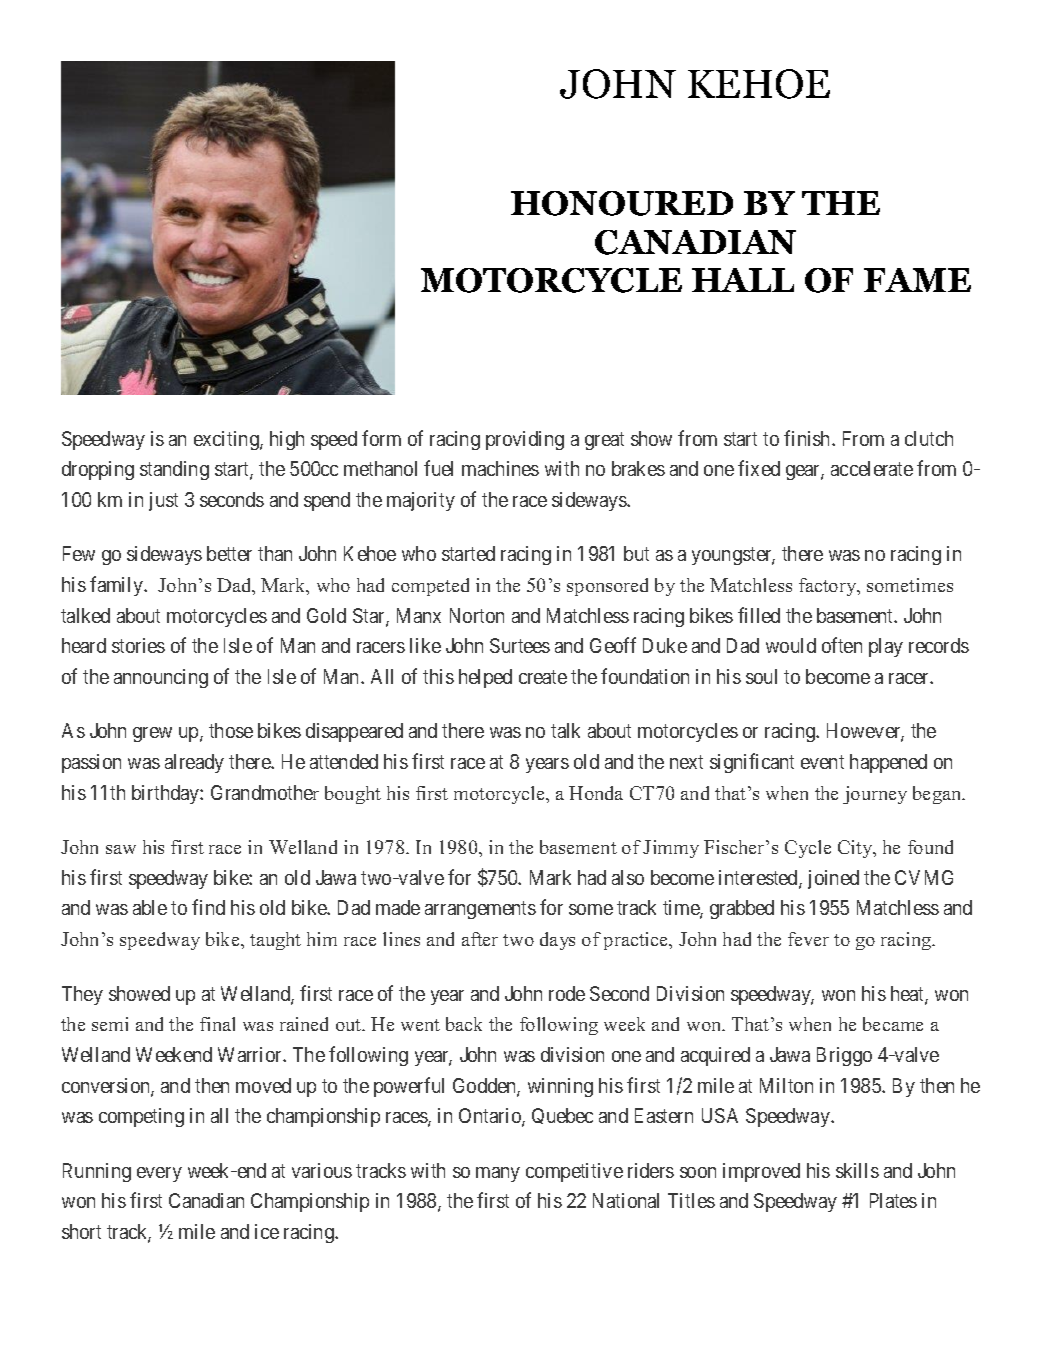 This screenshot has width=1042, height=1348. Describe the element at coordinates (159, 1174) in the screenshot. I see `every` at that location.
